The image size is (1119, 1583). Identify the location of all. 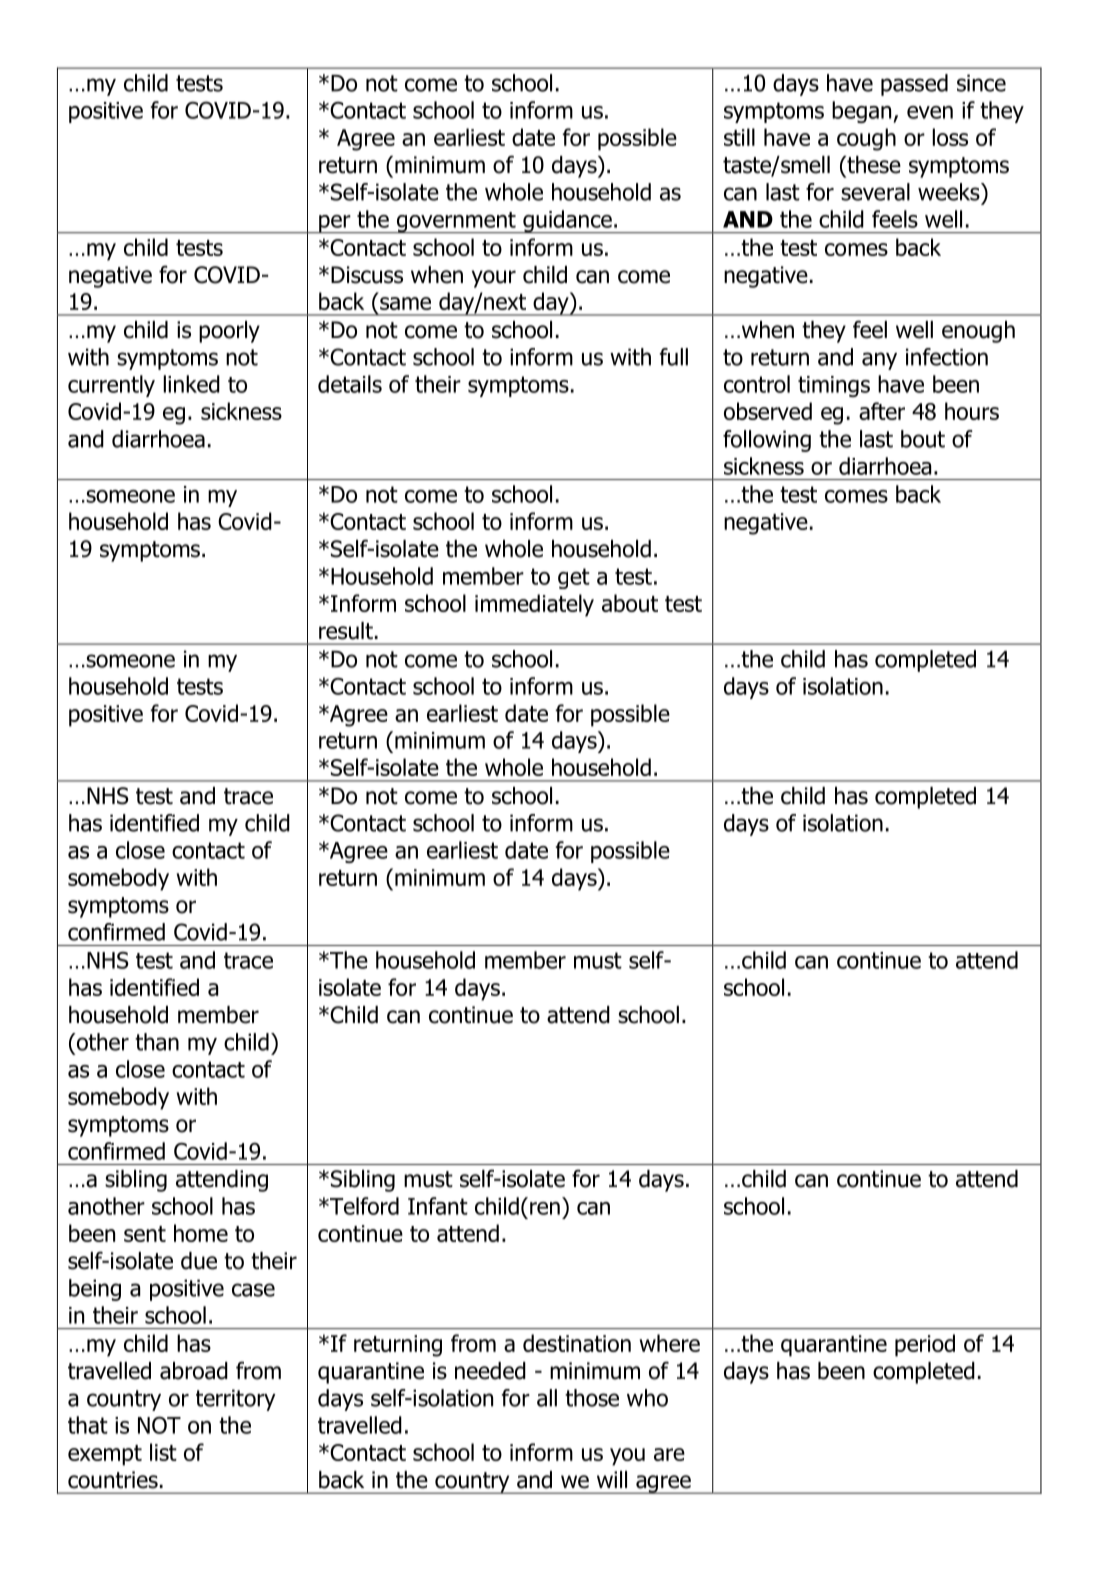
(547, 1398).
